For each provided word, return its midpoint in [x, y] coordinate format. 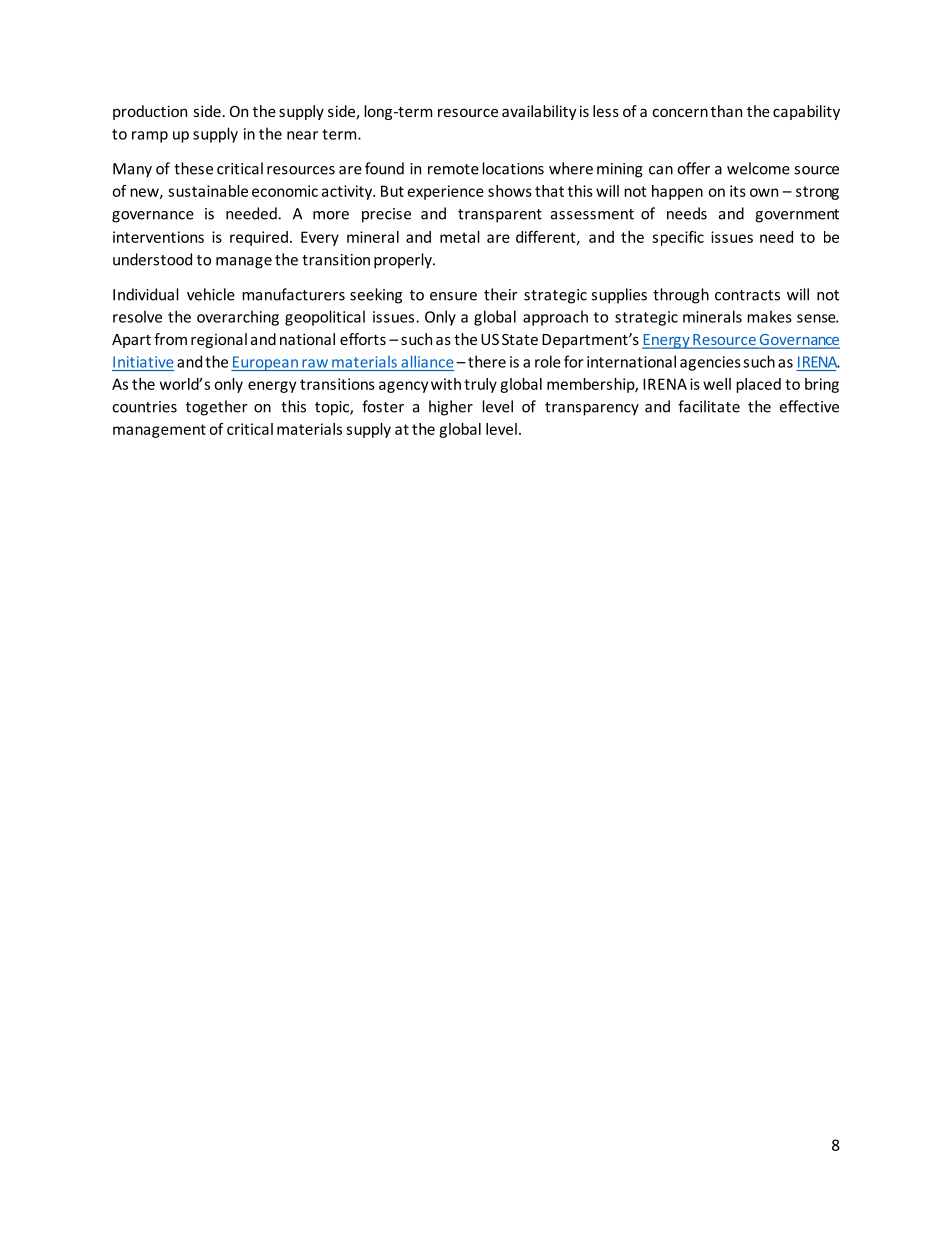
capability [806, 112]
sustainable [208, 191]
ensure [453, 296]
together [217, 408]
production [150, 112]
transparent [500, 216]
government [797, 216]
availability [539, 112]
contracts [747, 295]
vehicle [211, 294]
